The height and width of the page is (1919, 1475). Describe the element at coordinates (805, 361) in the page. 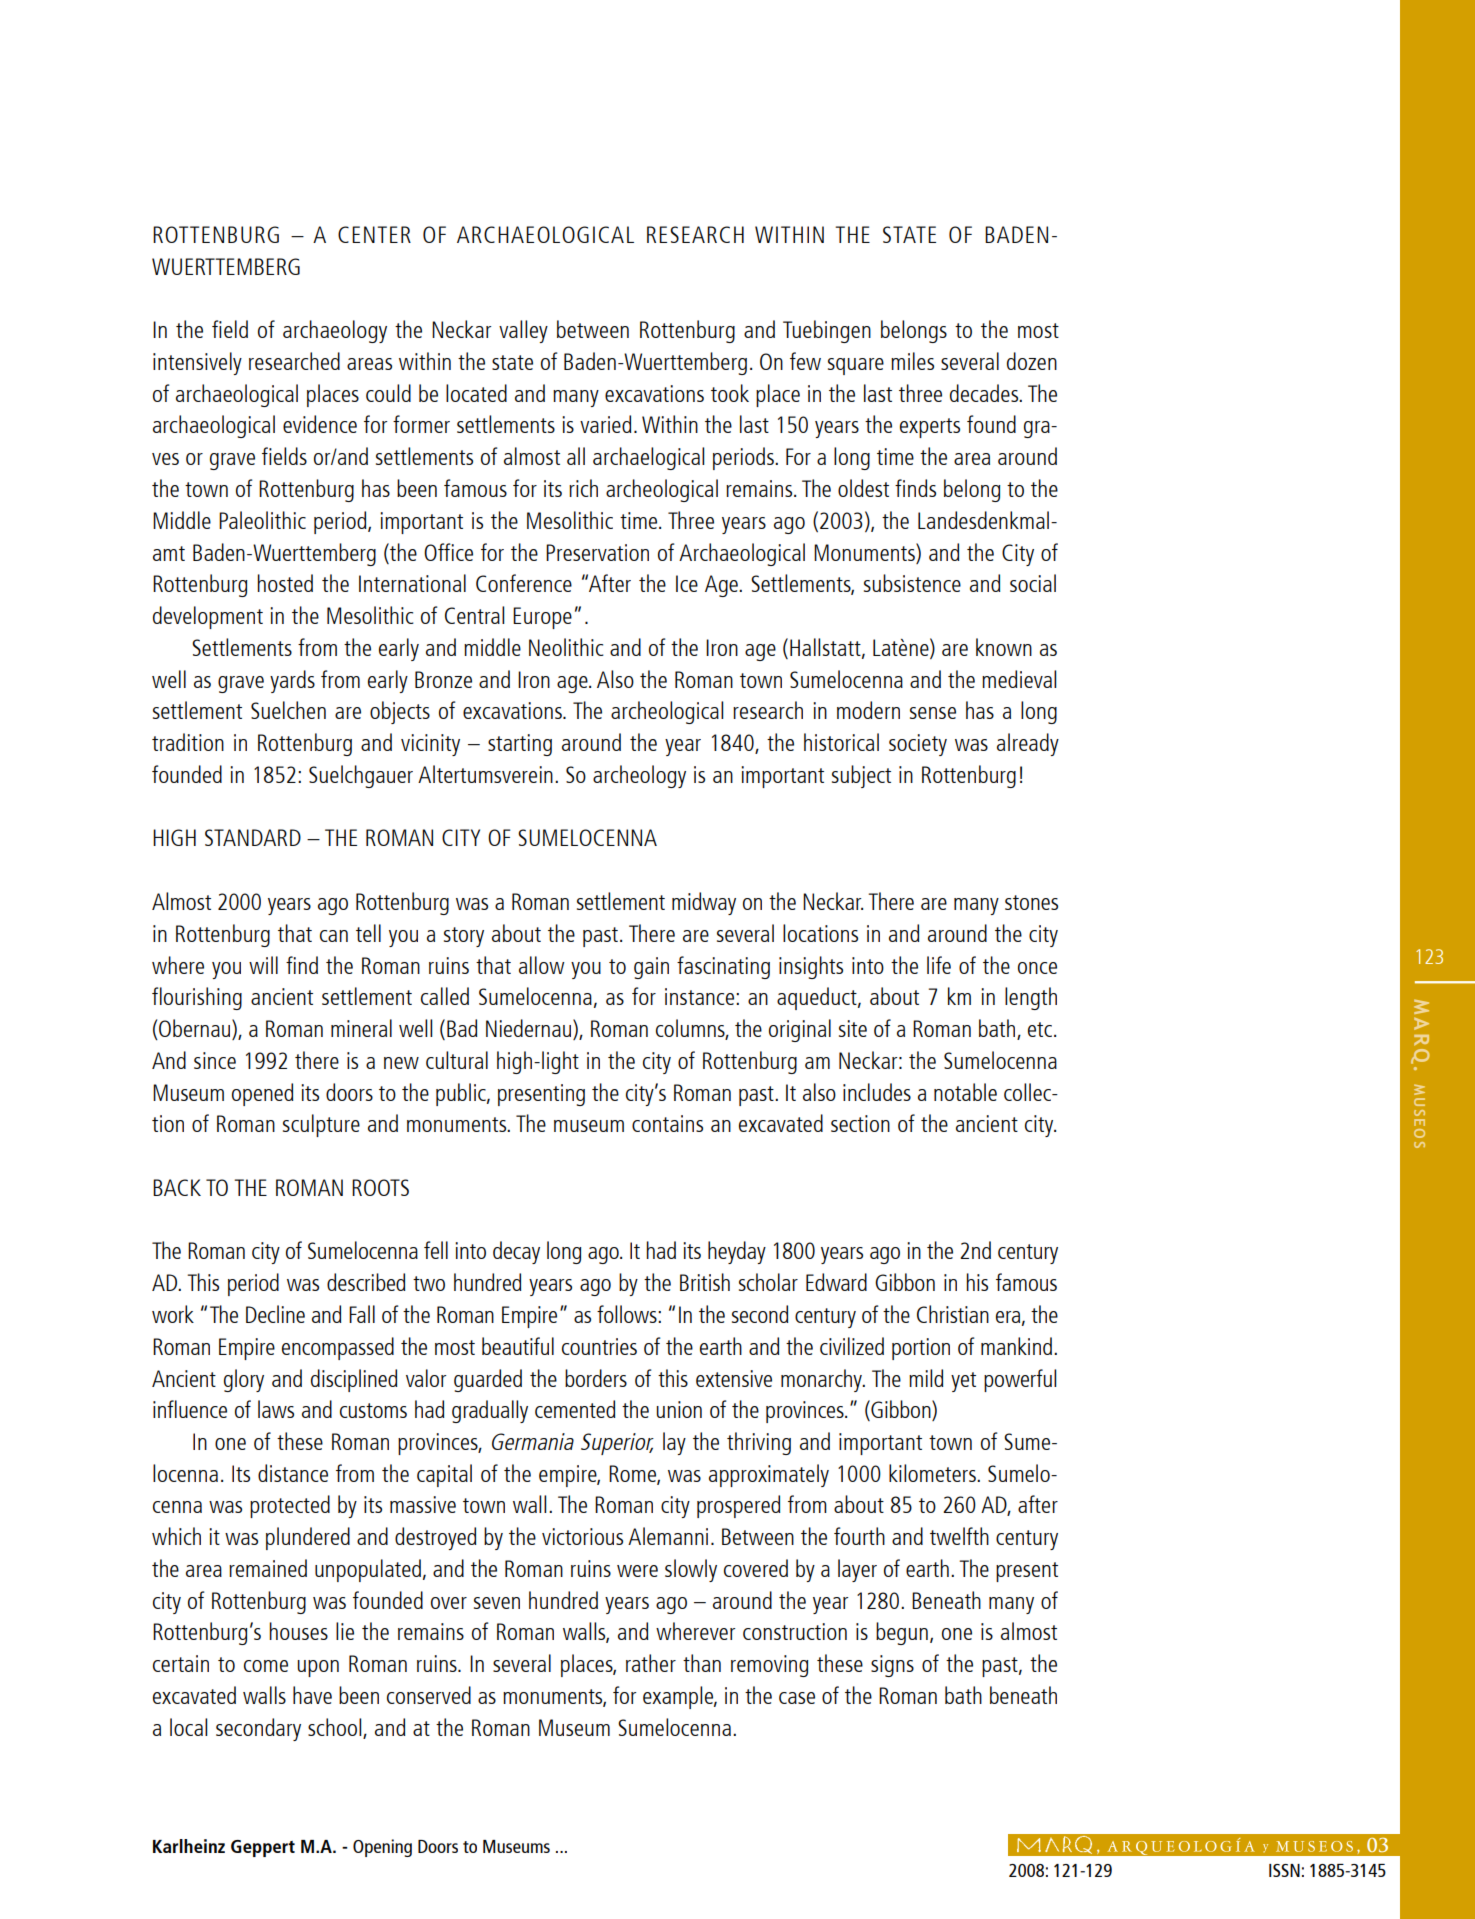

I see `few` at that location.
